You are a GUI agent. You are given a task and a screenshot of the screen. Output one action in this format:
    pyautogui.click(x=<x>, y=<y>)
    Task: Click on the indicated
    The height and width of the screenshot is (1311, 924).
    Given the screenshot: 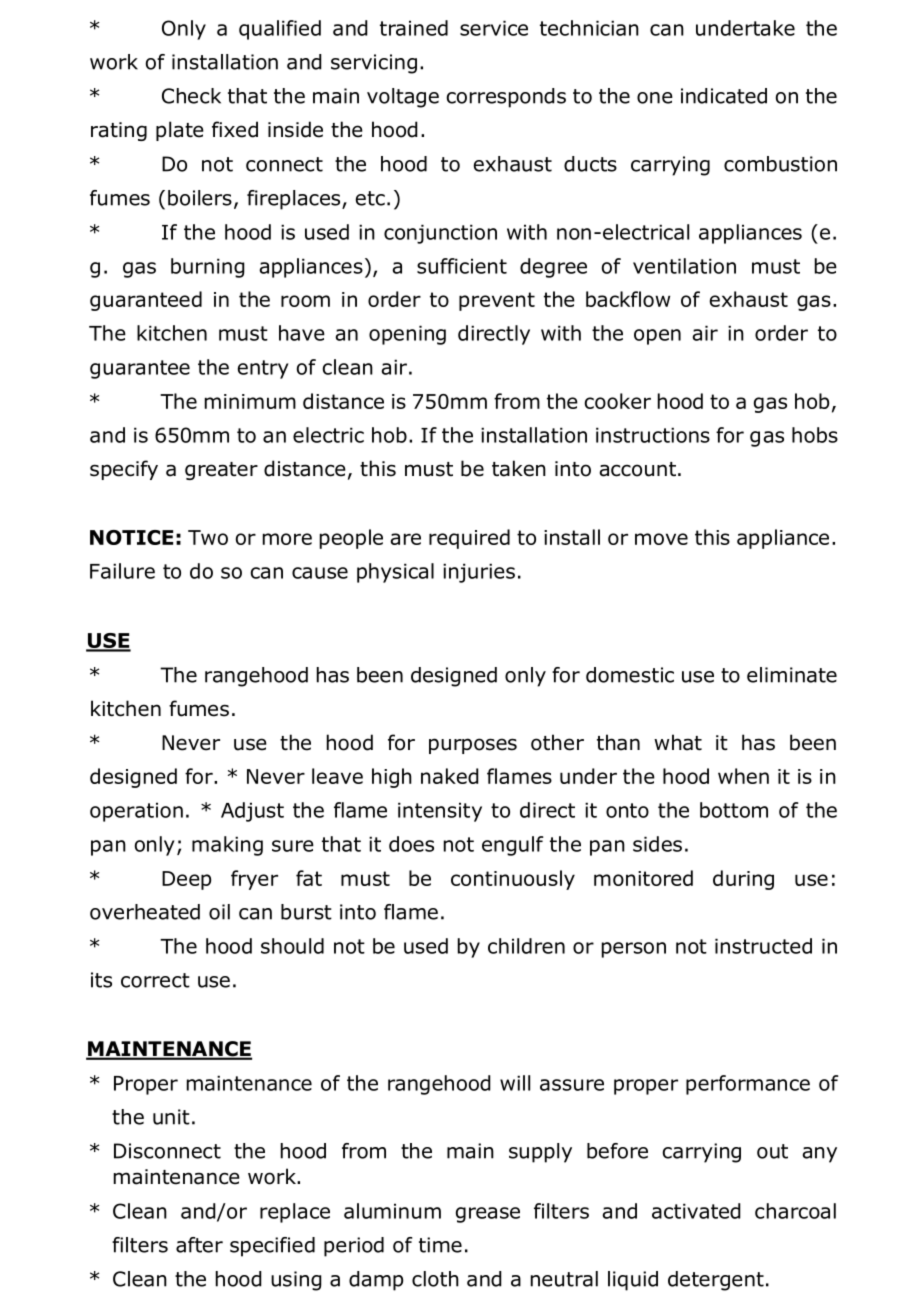 What is the action you would take?
    pyautogui.click(x=724, y=96)
